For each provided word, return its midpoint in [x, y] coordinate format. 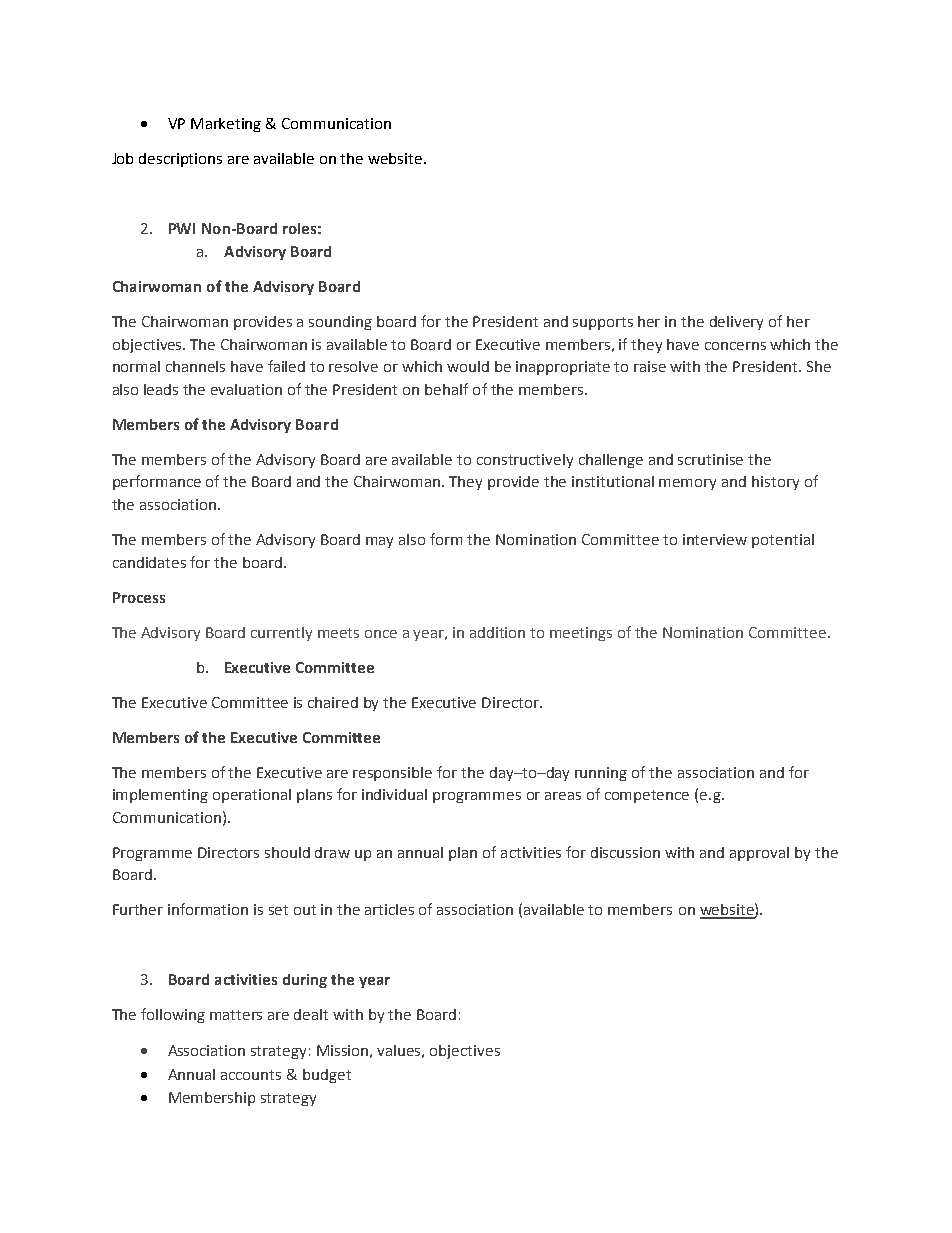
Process [139, 597]
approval [759, 854]
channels [195, 366]
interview [715, 539]
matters [236, 1015]
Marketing [226, 125]
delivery [736, 323]
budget [327, 1076]
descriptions [180, 160]
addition [497, 632]
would [468, 366]
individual [394, 794]
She [819, 366]
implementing [160, 796]
